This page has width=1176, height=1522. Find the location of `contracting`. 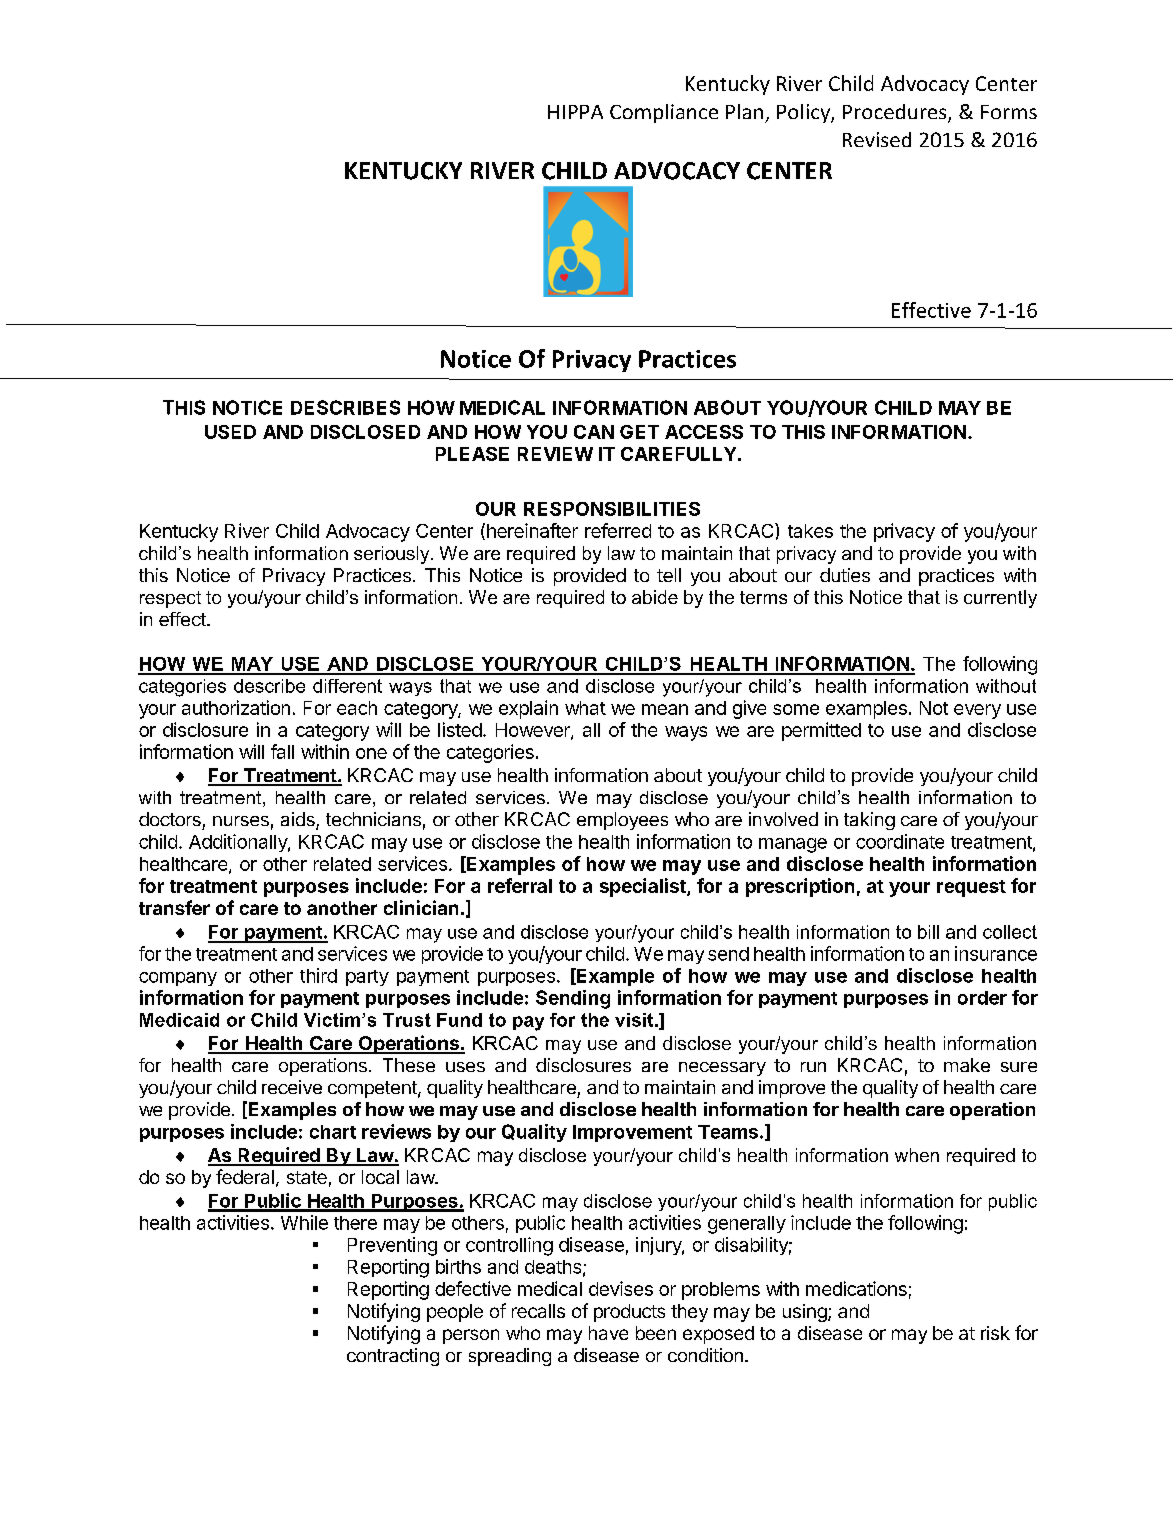

contracting is located at coordinates (393, 1357).
